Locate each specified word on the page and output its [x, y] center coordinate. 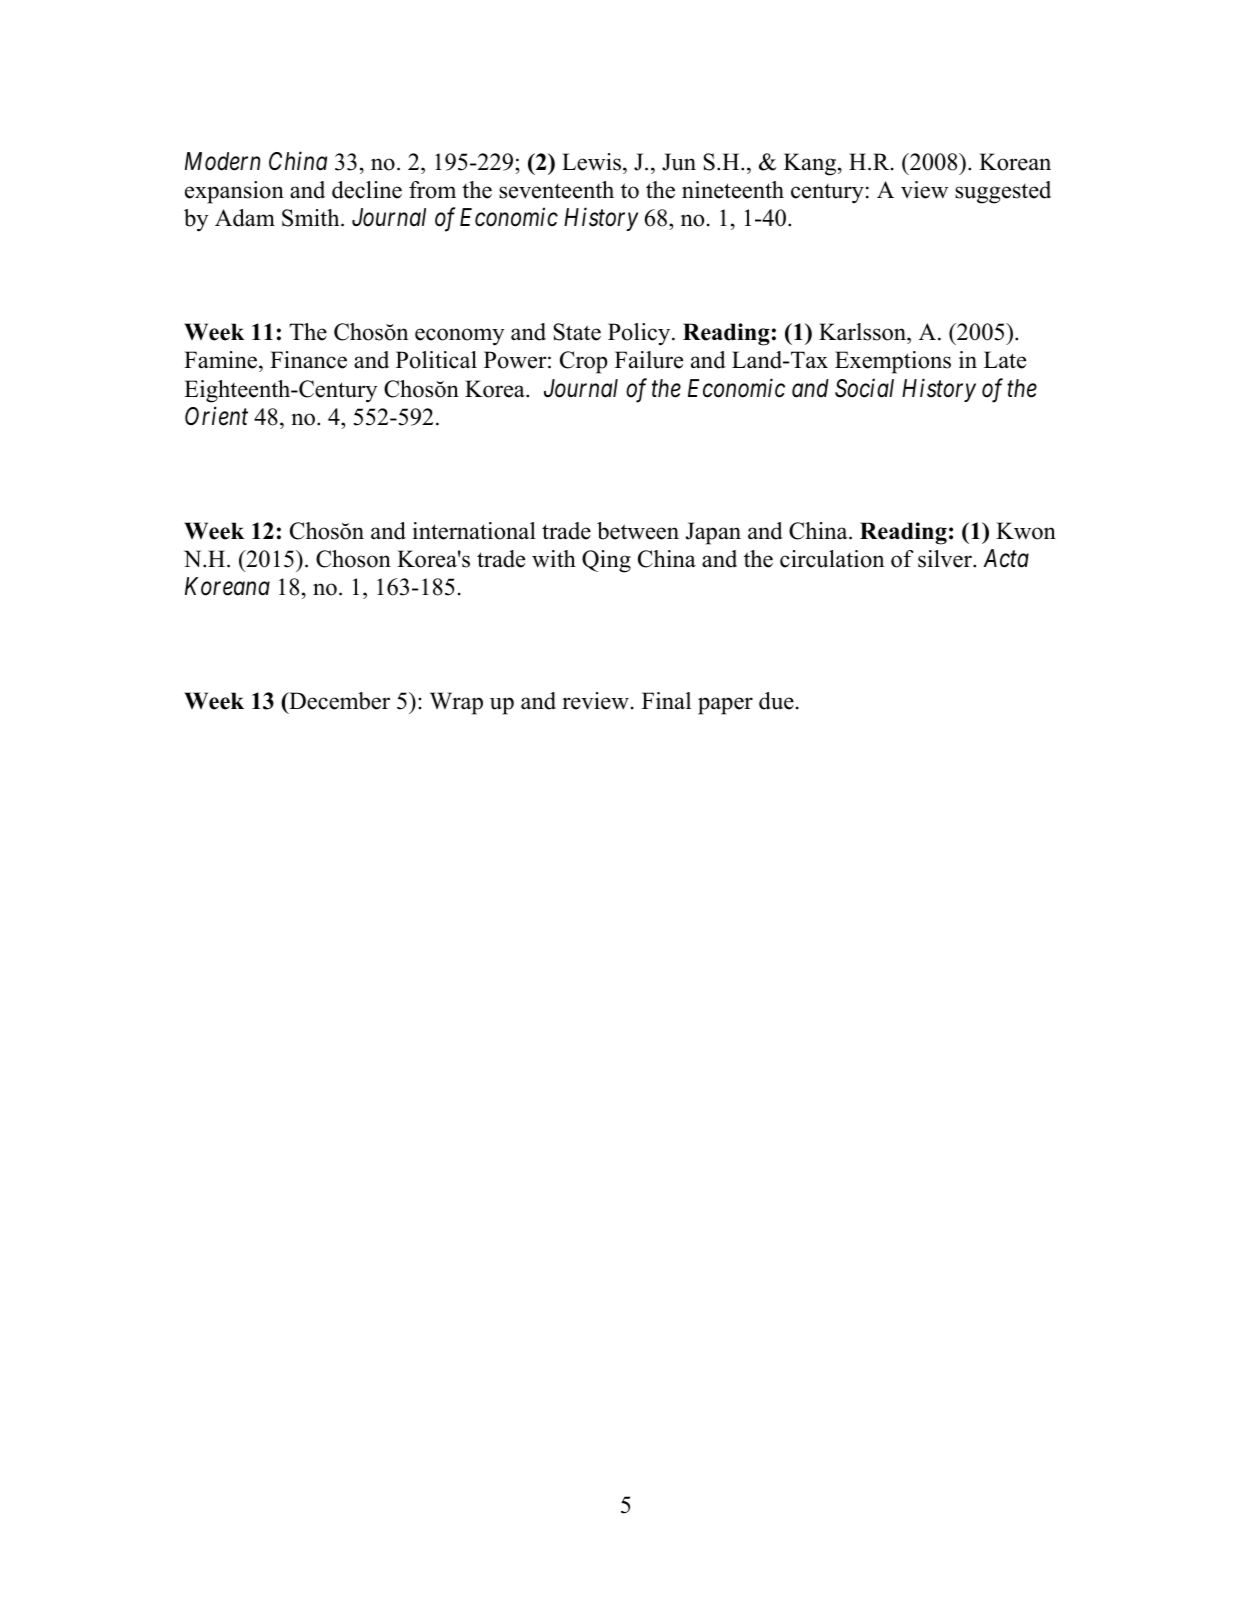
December [338, 701]
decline [367, 190]
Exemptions [893, 362]
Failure [649, 360]
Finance [308, 360]
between [638, 531]
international [474, 531]
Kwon [1026, 531]
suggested [1003, 192]
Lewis [593, 162]
